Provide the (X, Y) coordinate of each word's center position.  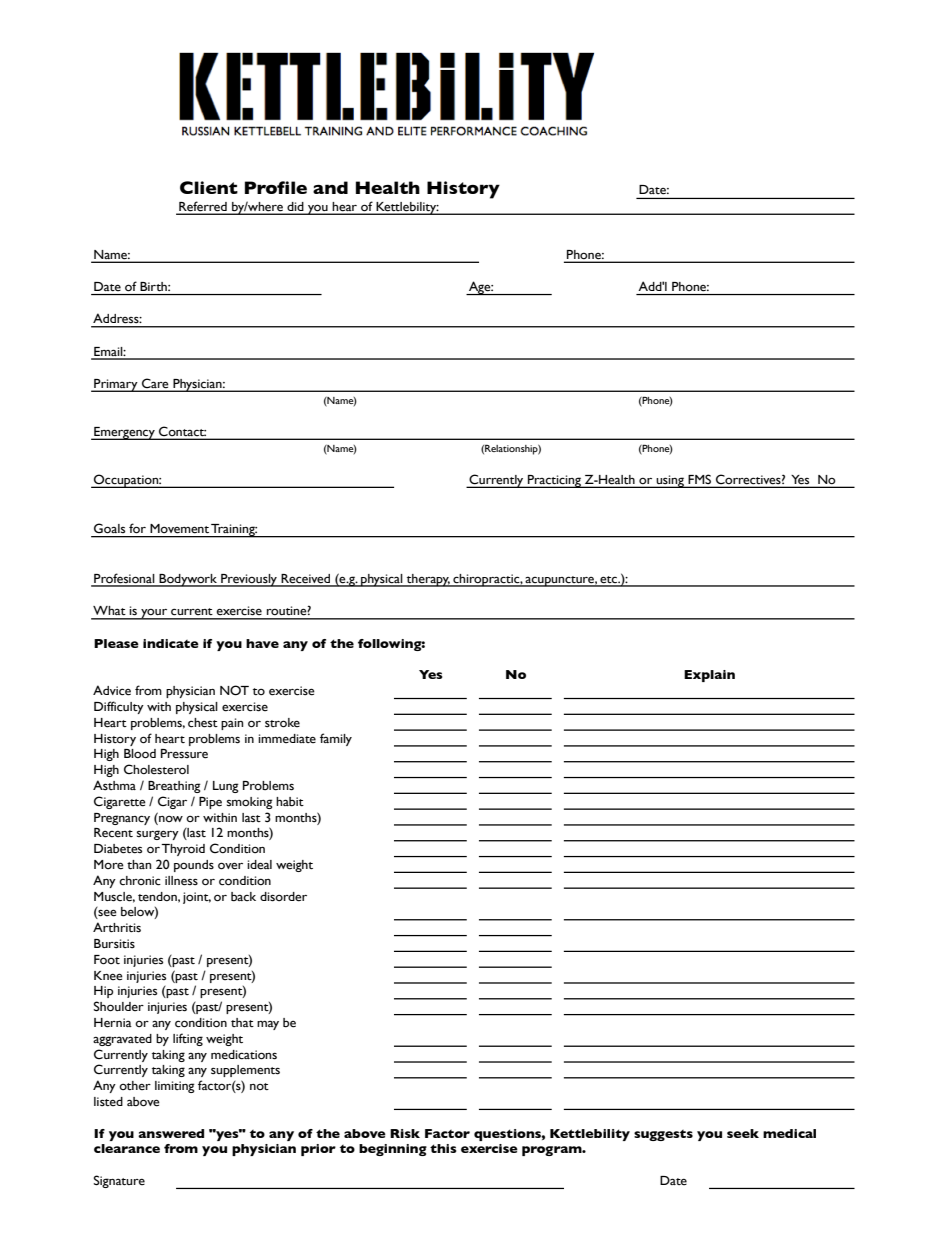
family (336, 739)
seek (743, 1133)
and (330, 187)
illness (181, 881)
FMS (700, 480)
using (670, 481)
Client (209, 187)
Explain (709, 676)
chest (203, 723)
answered (171, 1133)
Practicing (554, 481)
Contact (182, 431)
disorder (283, 897)
